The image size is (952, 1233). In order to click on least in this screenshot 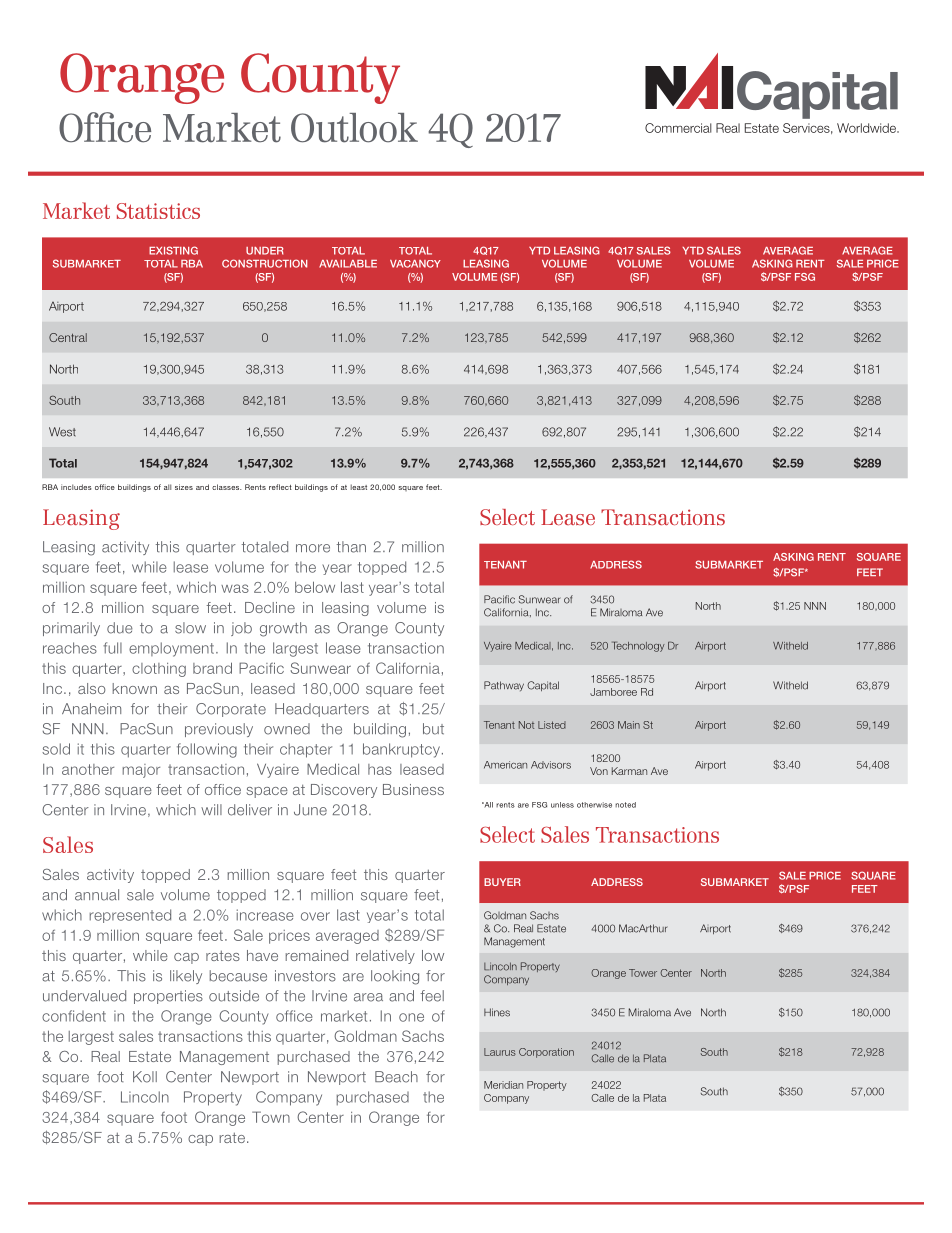, I will do `click(359, 487)`.
